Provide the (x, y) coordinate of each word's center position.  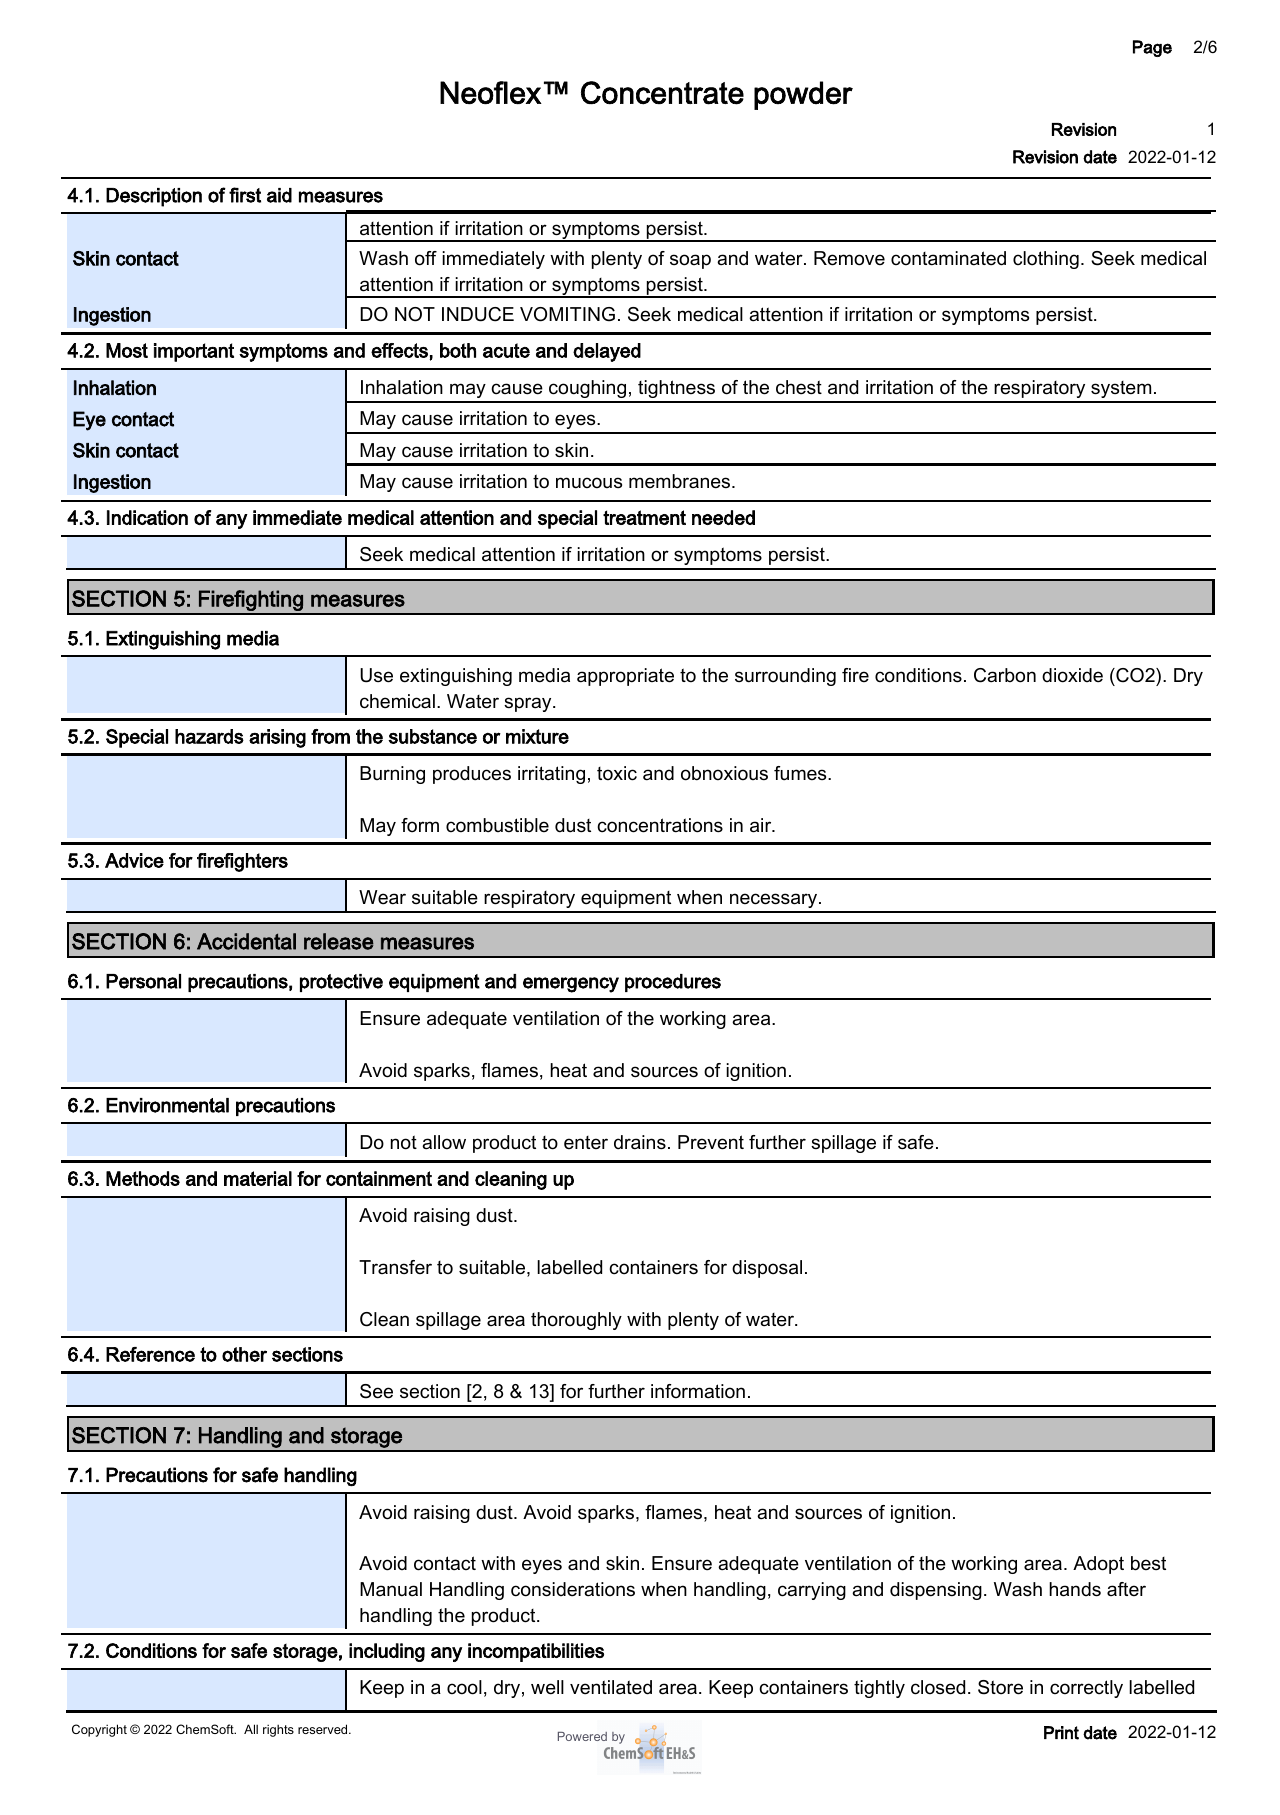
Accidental (246, 941)
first (245, 195)
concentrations (660, 825)
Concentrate (662, 93)
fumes (801, 773)
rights (278, 1730)
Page (1152, 48)
